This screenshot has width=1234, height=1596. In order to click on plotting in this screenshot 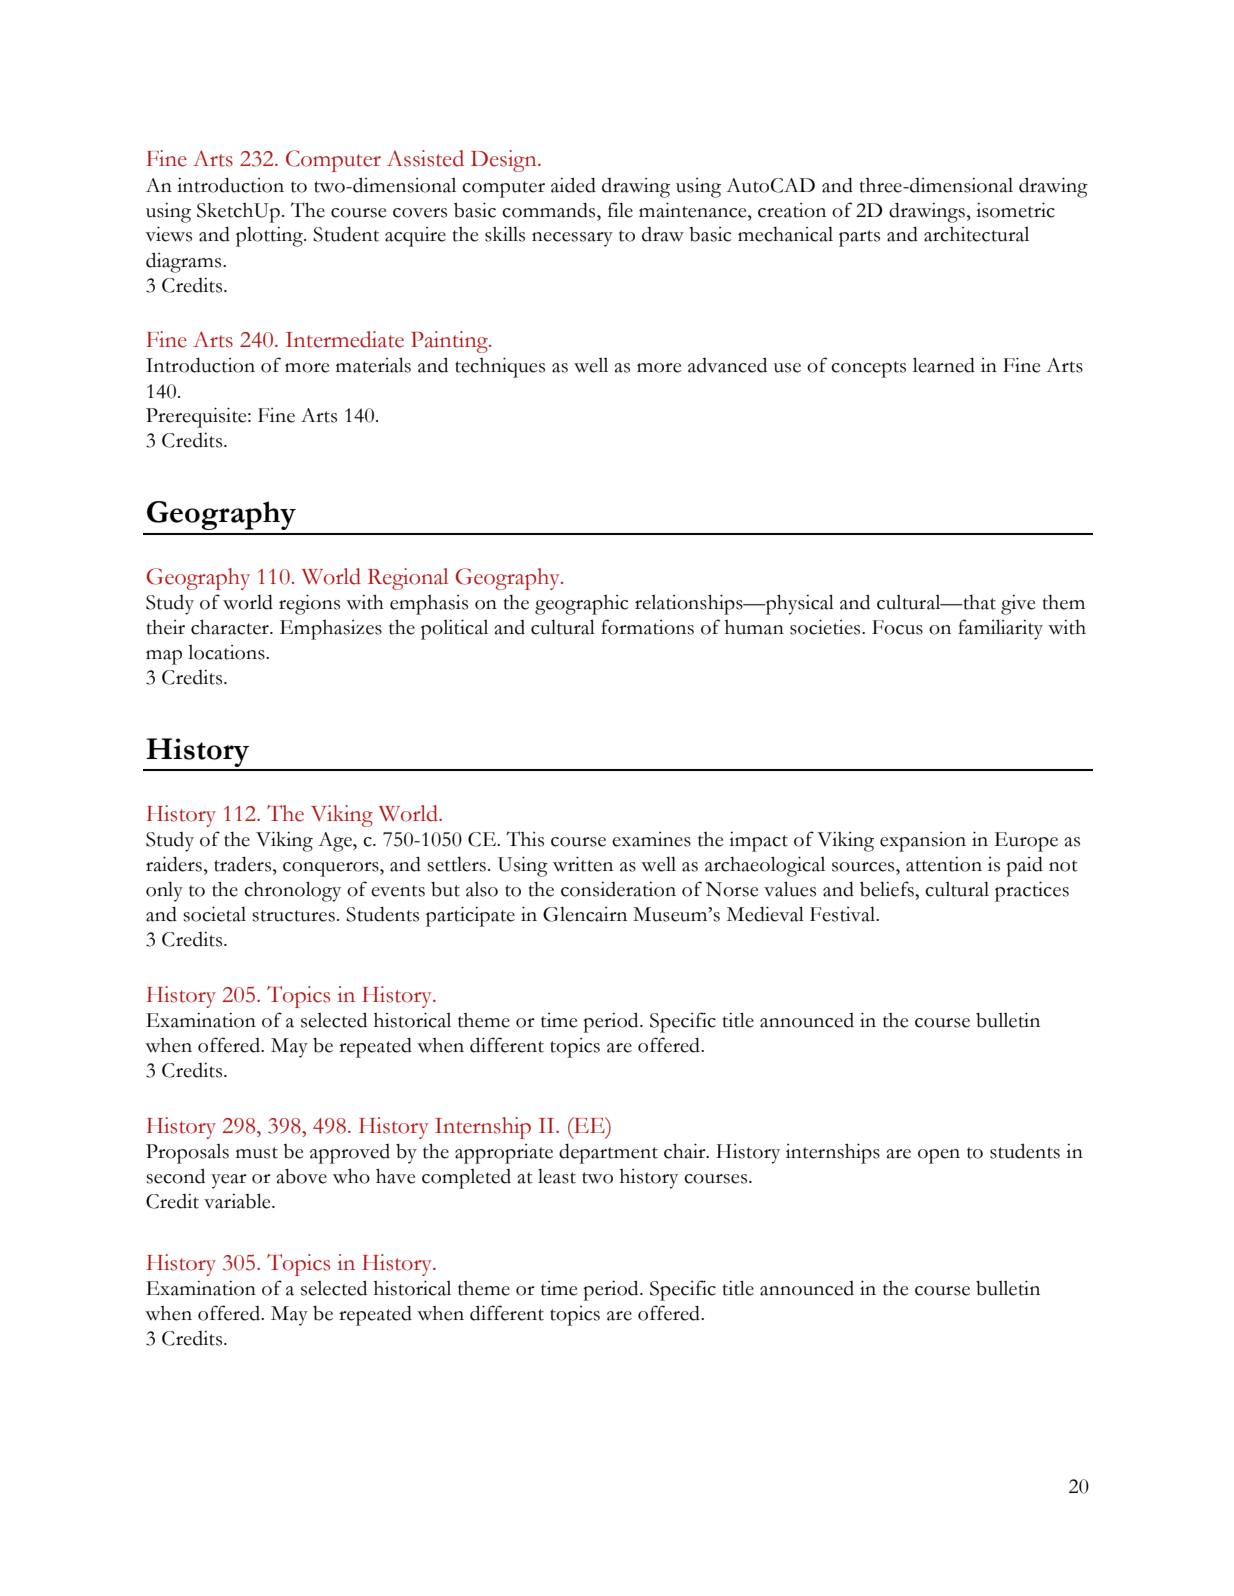, I will do `click(270, 237)`.
